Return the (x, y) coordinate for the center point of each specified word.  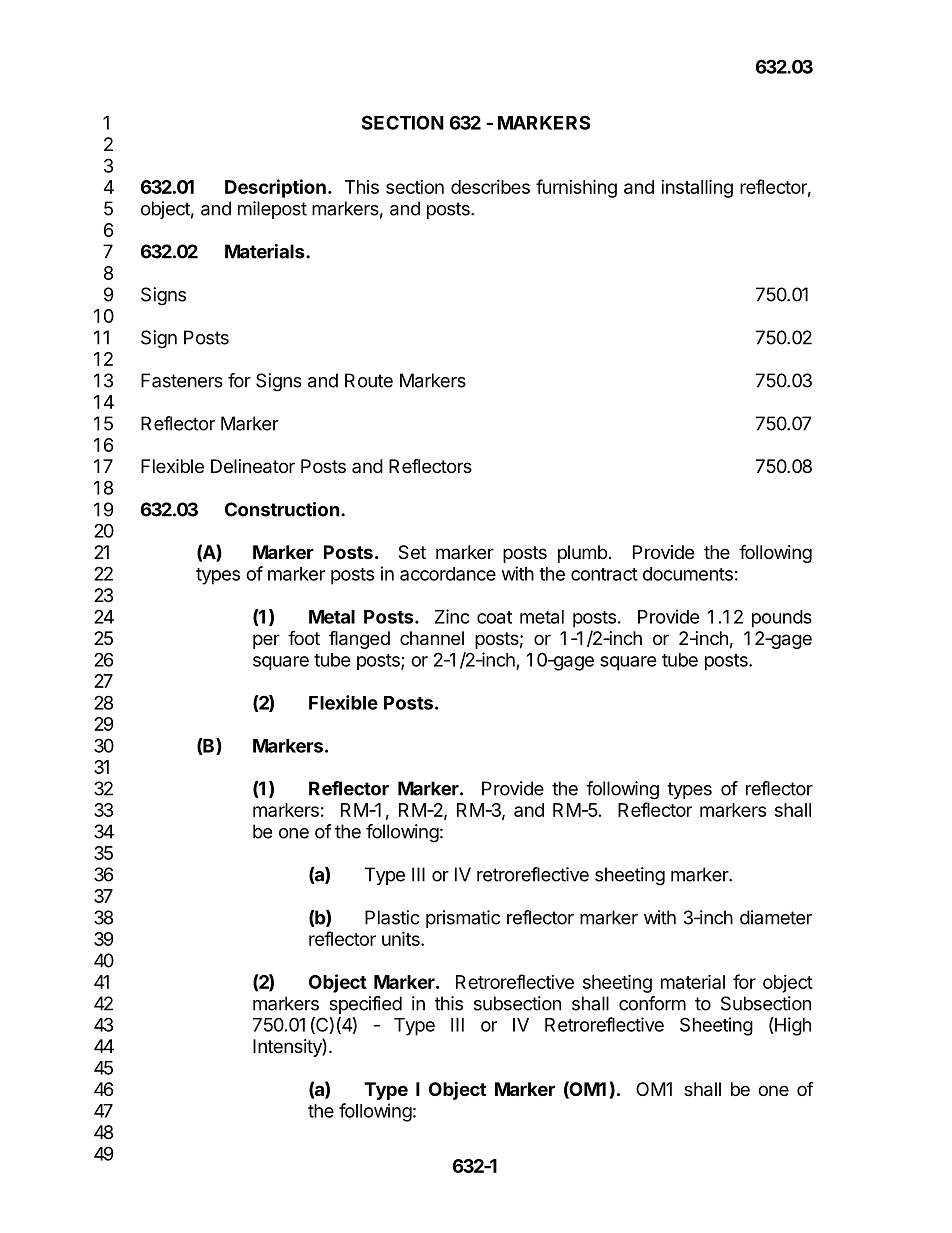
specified (365, 1005)
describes (490, 187)
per (266, 641)
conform (652, 1003)
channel (432, 638)
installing (697, 188)
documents (688, 574)
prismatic (463, 919)
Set (412, 552)
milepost (272, 210)
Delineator (253, 466)
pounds (782, 619)
